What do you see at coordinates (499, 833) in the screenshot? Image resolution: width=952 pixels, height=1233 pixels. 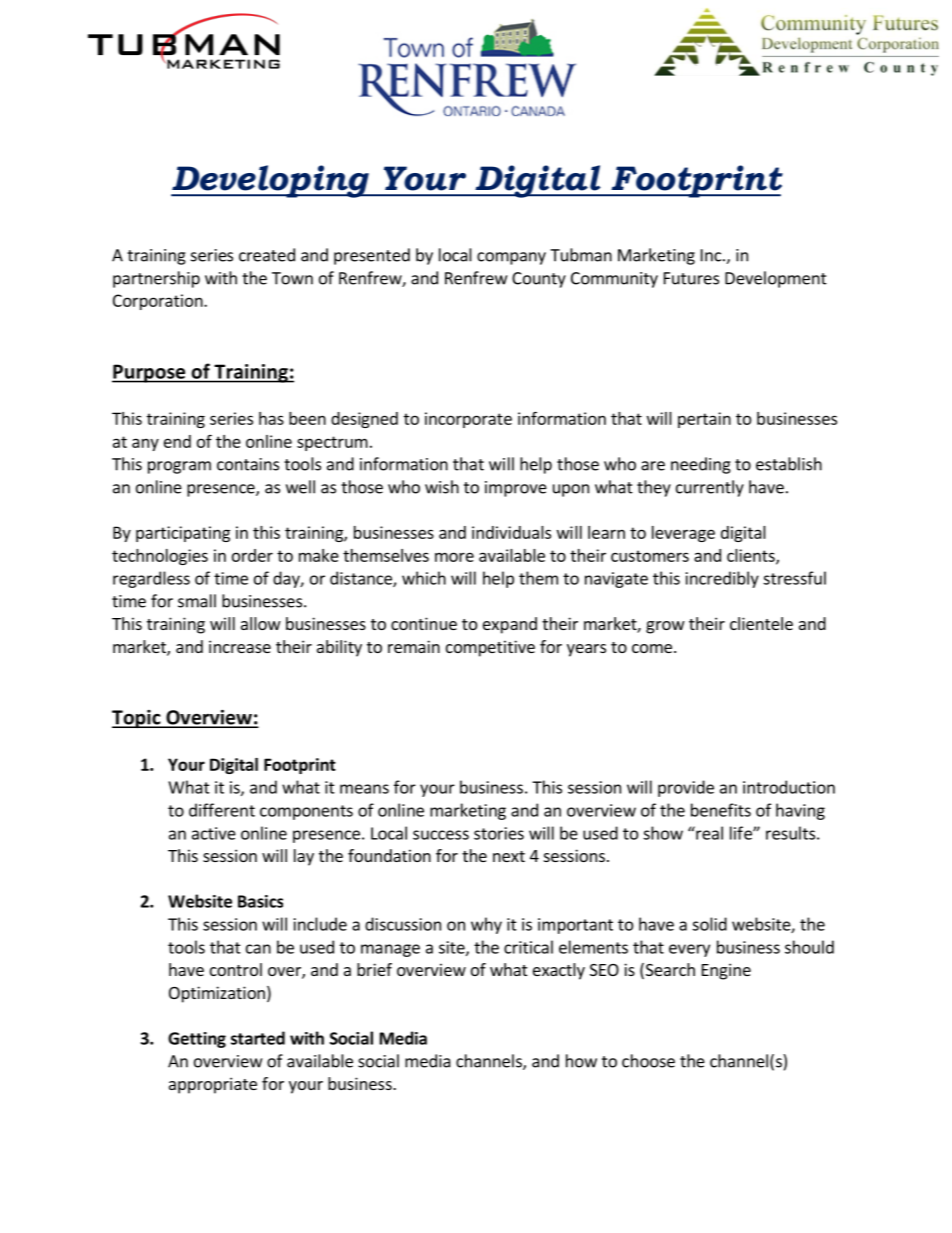 I see `stories` at bounding box center [499, 833].
